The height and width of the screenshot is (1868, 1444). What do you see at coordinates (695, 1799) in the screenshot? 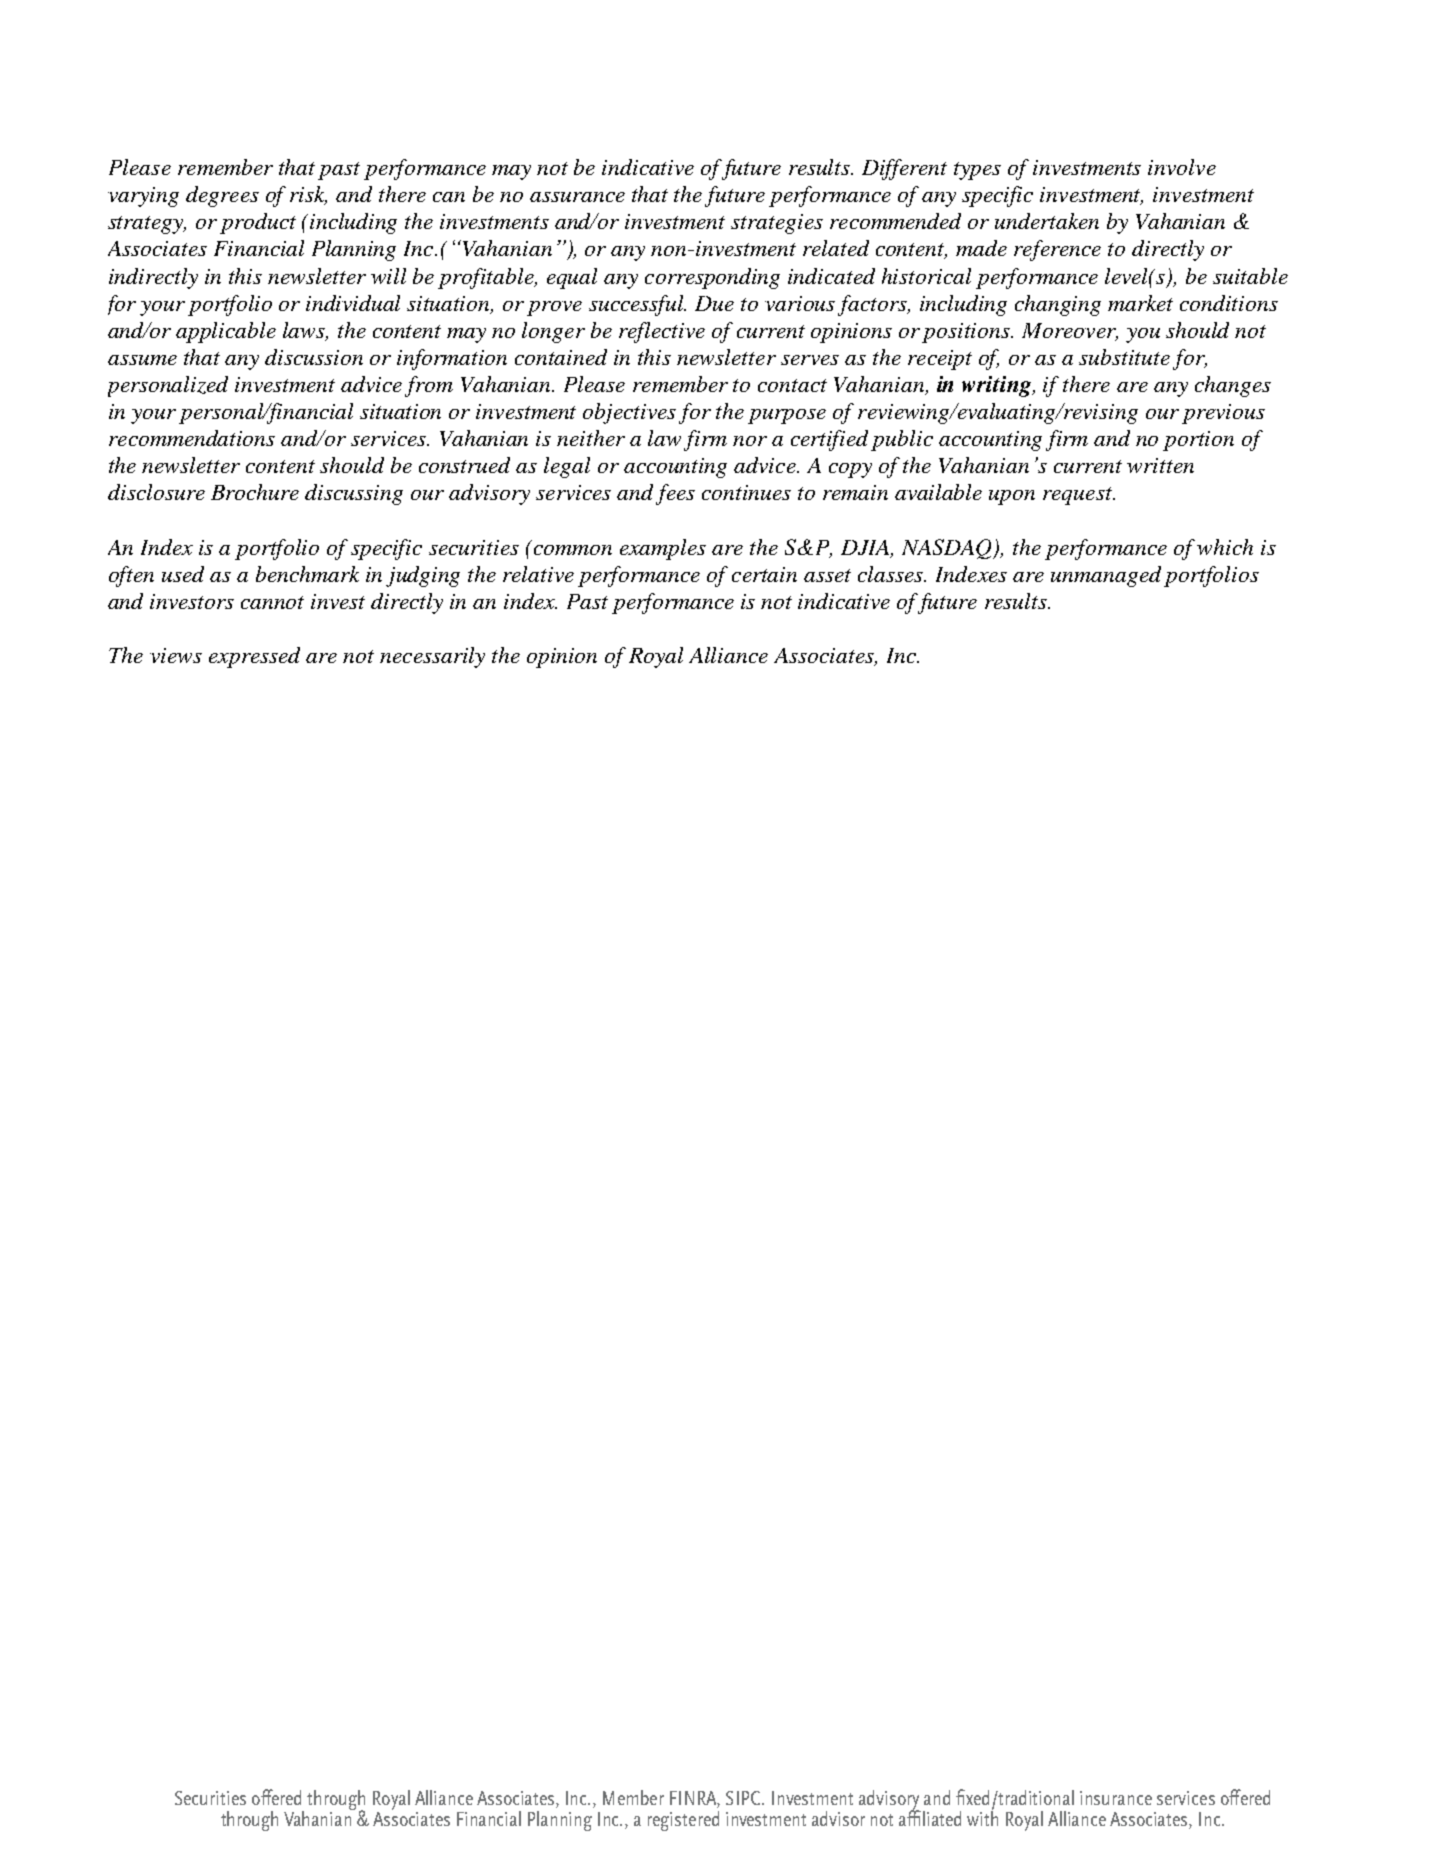
I see `FINRA` at bounding box center [695, 1799].
